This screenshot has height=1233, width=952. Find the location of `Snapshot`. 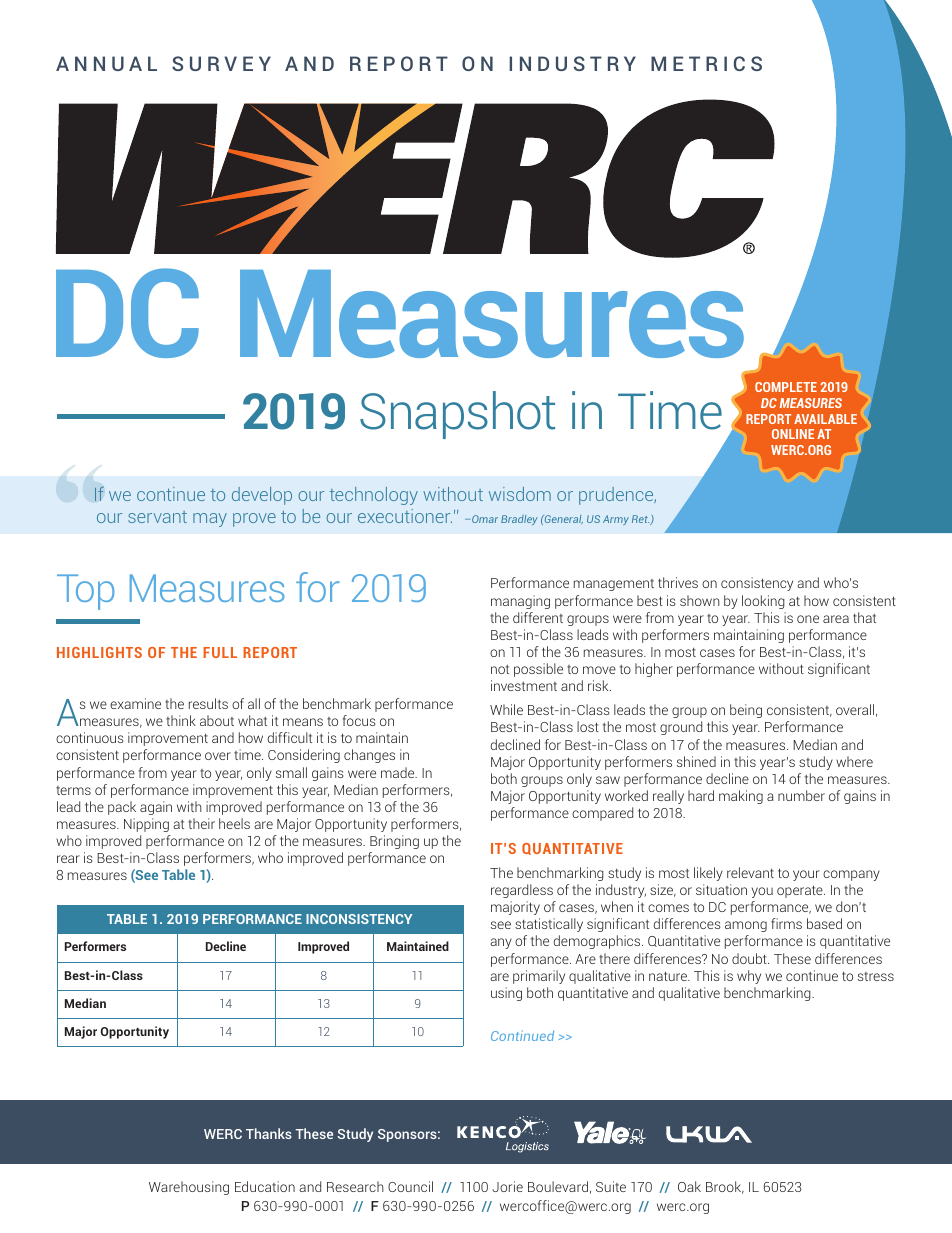

Snapshot is located at coordinates (458, 415).
